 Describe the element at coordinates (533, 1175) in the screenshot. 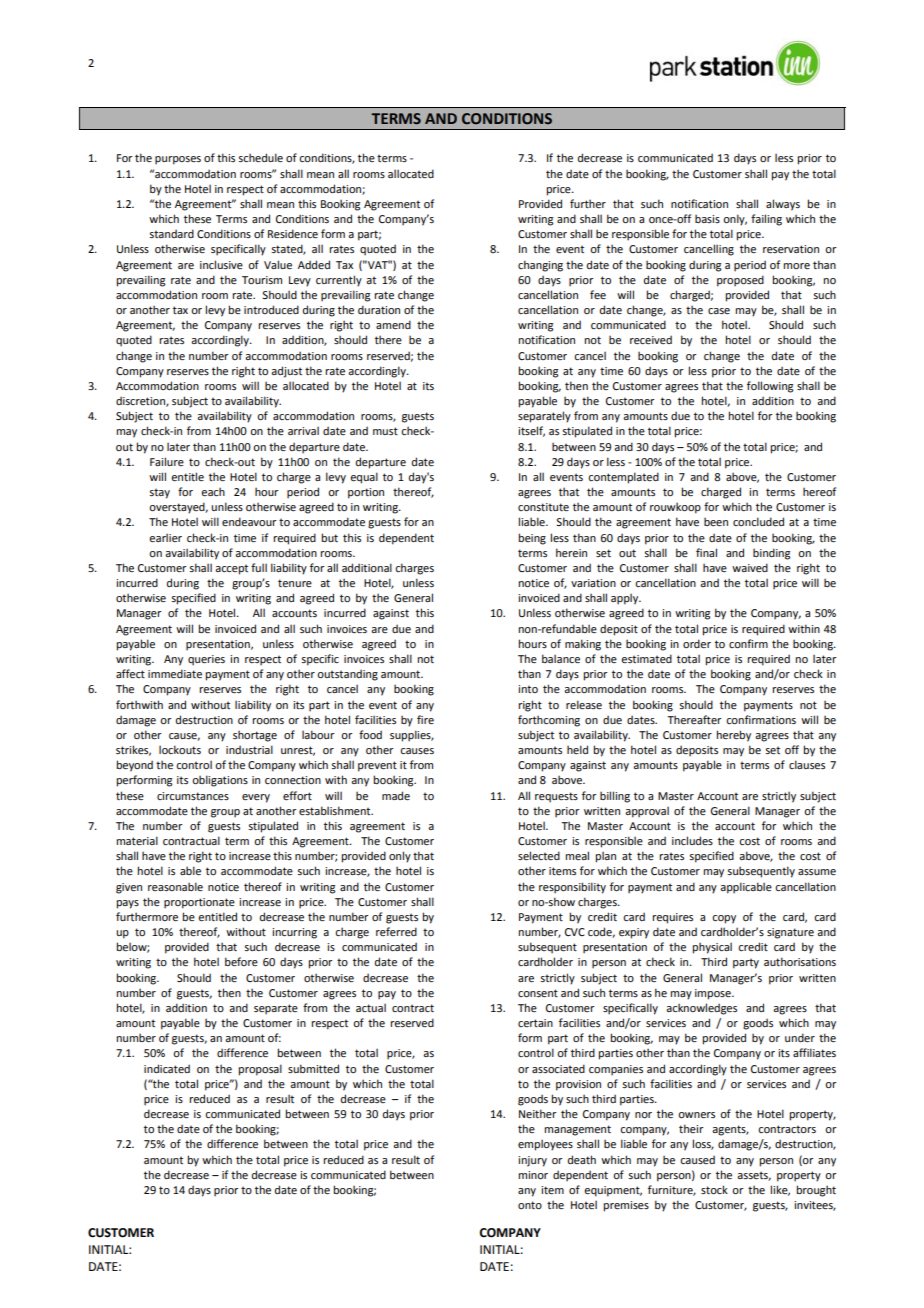

I see `minor` at that location.
